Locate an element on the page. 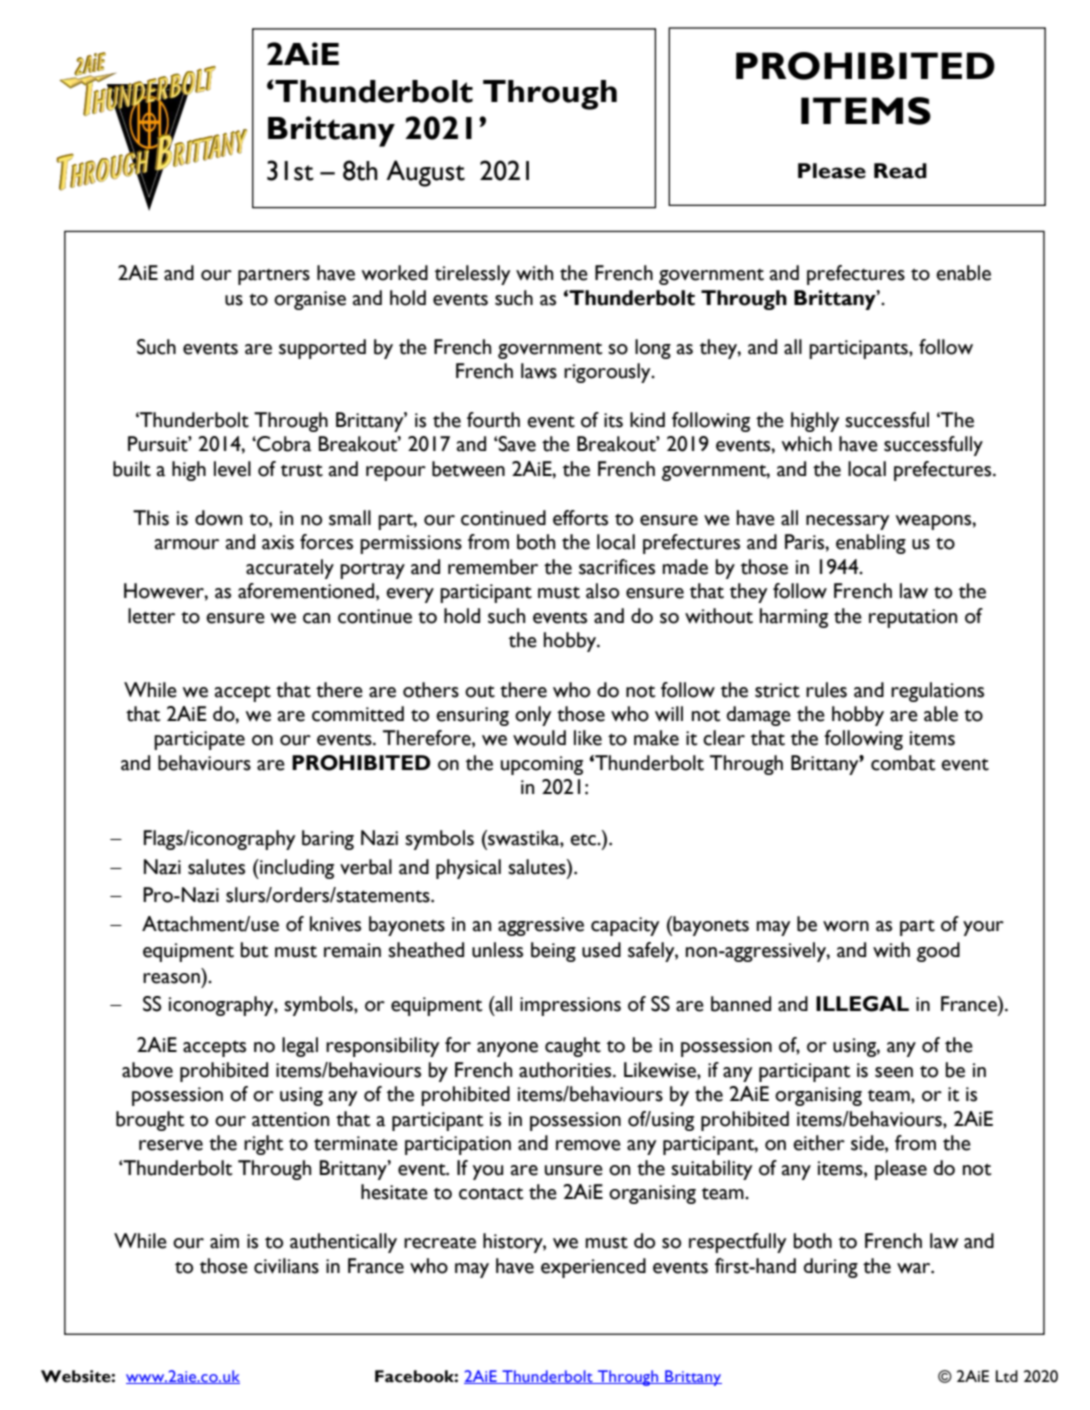 Image resolution: width=1090 pixels, height=1410 pixels. combat is located at coordinates (903, 763).
